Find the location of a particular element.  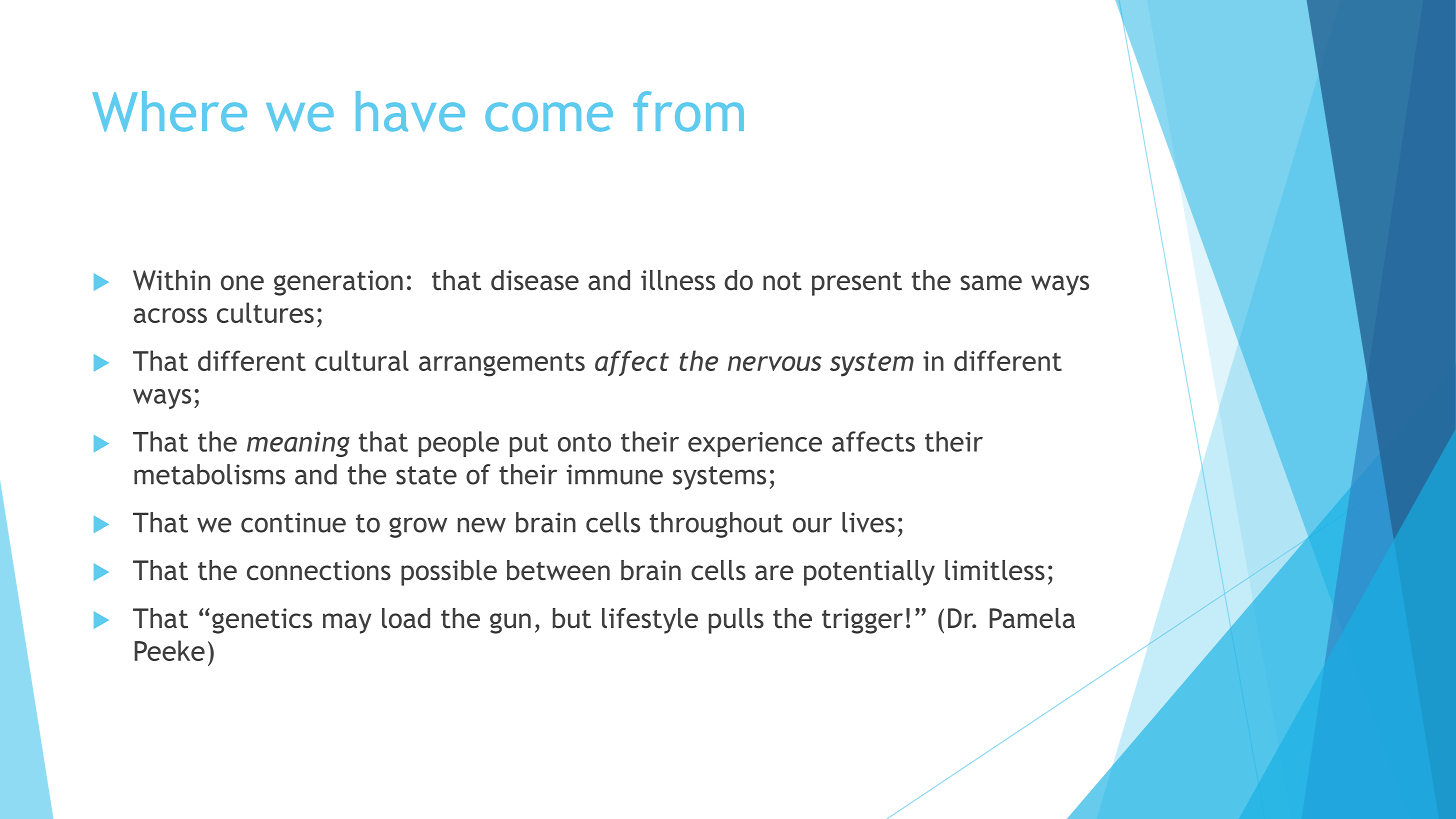

from is located at coordinates (688, 111).
